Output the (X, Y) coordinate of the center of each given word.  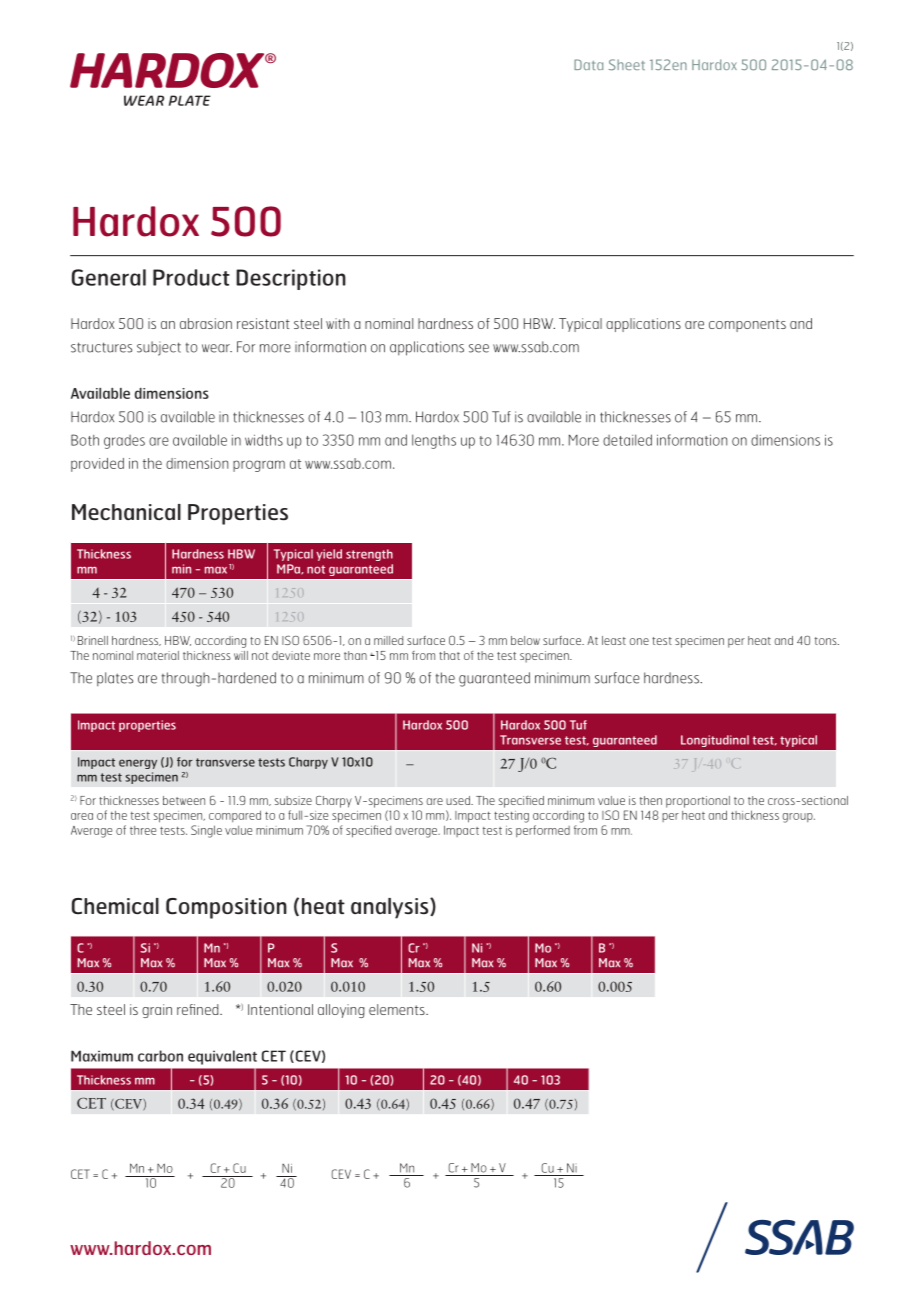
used (459, 800)
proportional (698, 802)
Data (588, 64)
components (747, 325)
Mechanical (126, 512)
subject (159, 348)
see (479, 348)
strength (369, 555)
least (614, 640)
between (184, 800)
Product (191, 277)
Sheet (627, 64)
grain (157, 1011)
